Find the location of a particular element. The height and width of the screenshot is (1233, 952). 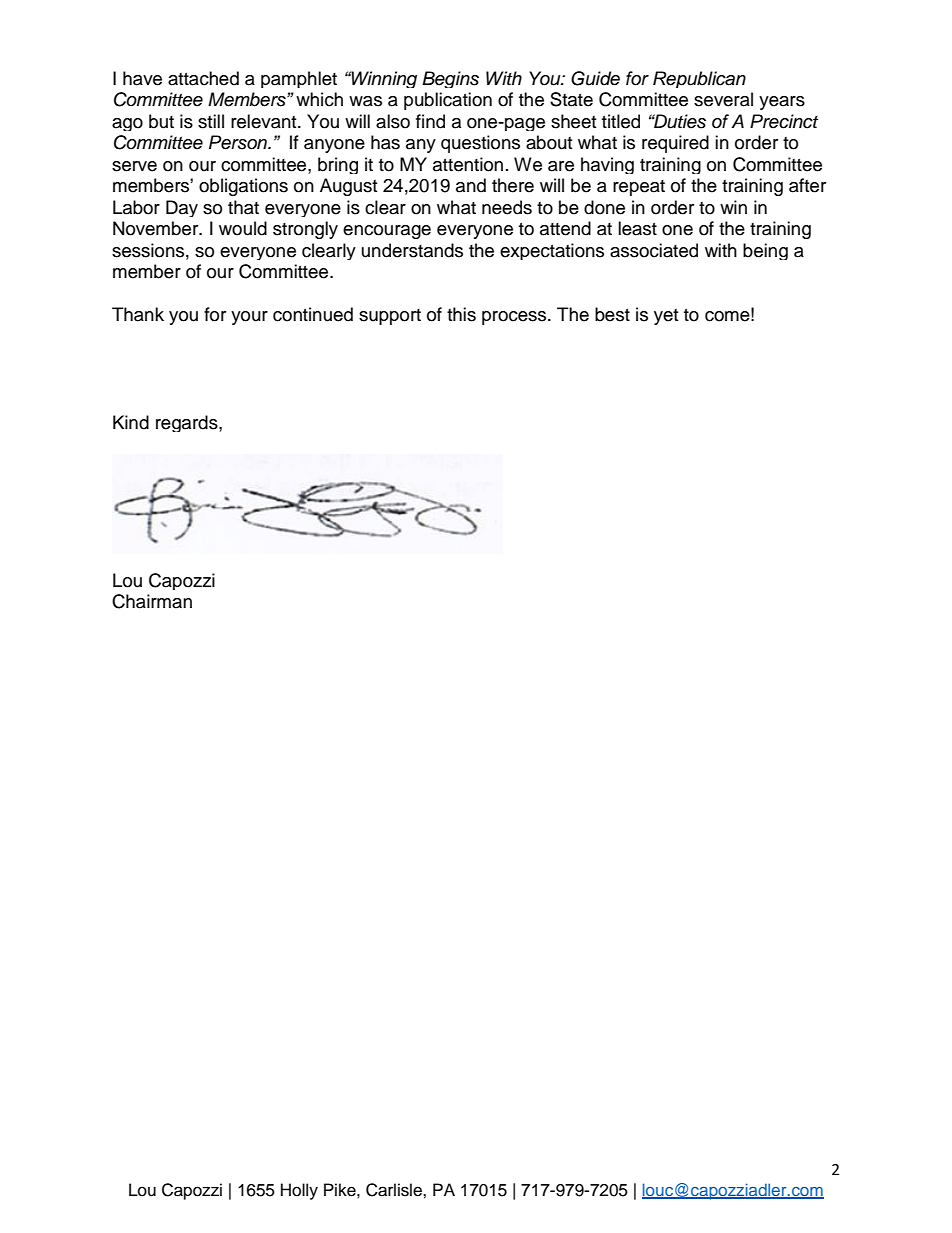

best is located at coordinates (612, 314).
